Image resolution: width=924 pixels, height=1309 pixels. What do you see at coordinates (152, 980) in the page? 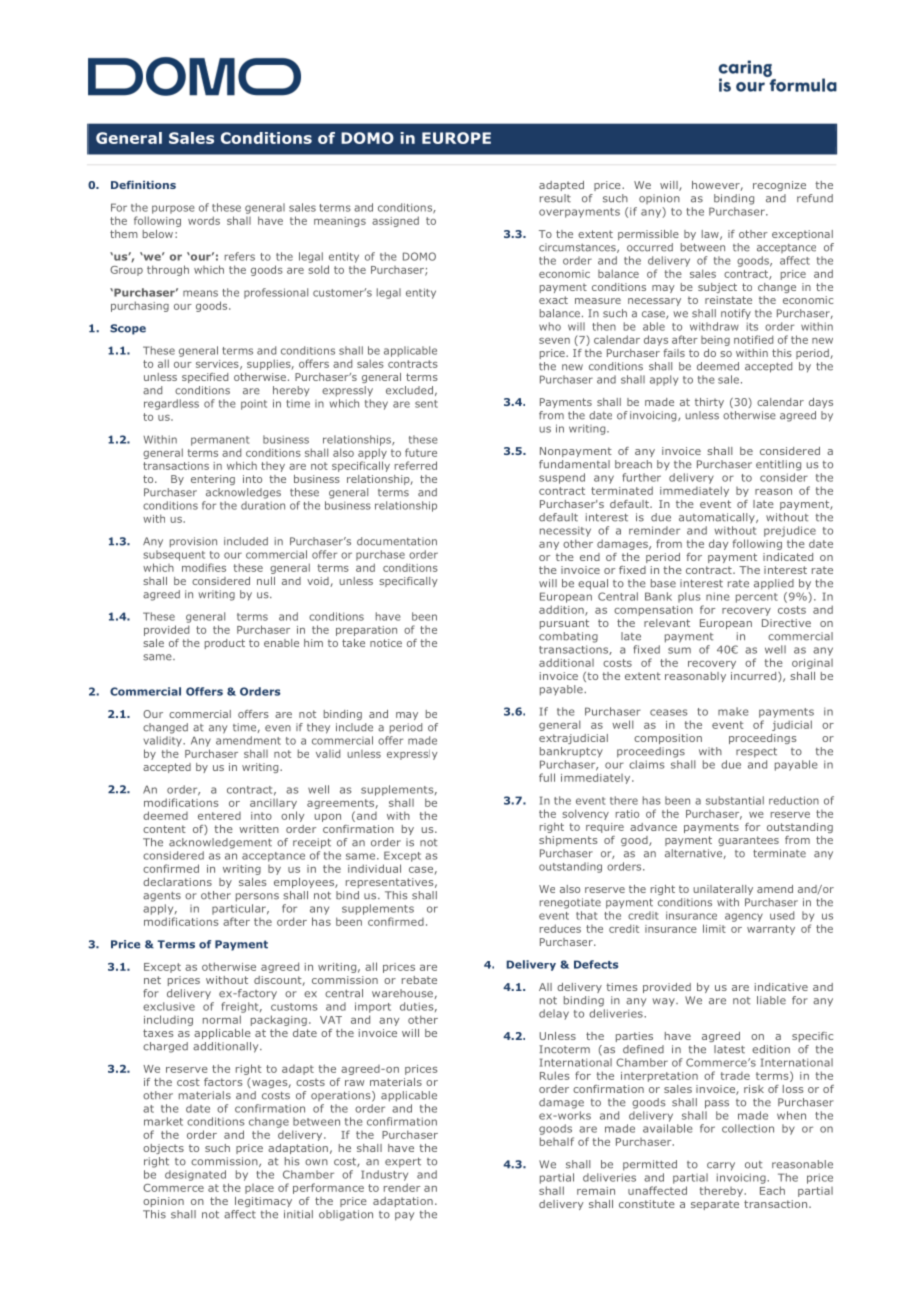
I see `net` at bounding box center [152, 980].
